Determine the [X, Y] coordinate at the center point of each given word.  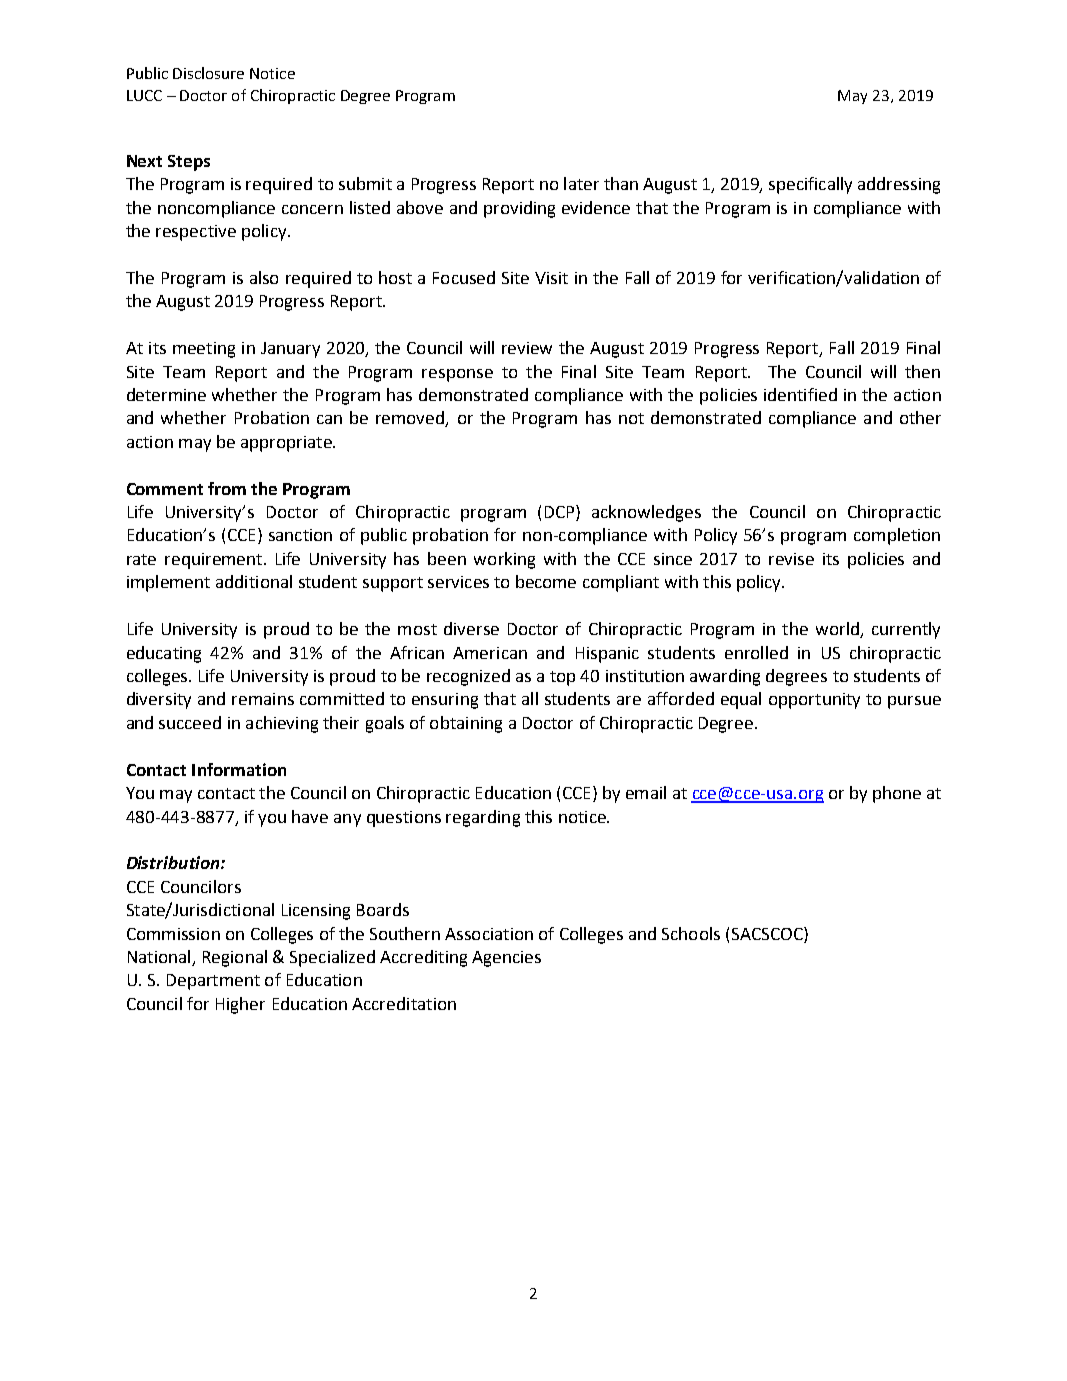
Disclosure [208, 73]
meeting [204, 350]
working [504, 560]
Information [239, 769]
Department [213, 982]
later [581, 183]
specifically [810, 185]
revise [791, 559]
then [922, 371]
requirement [215, 561]
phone [897, 794]
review [527, 348]
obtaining [466, 724]
